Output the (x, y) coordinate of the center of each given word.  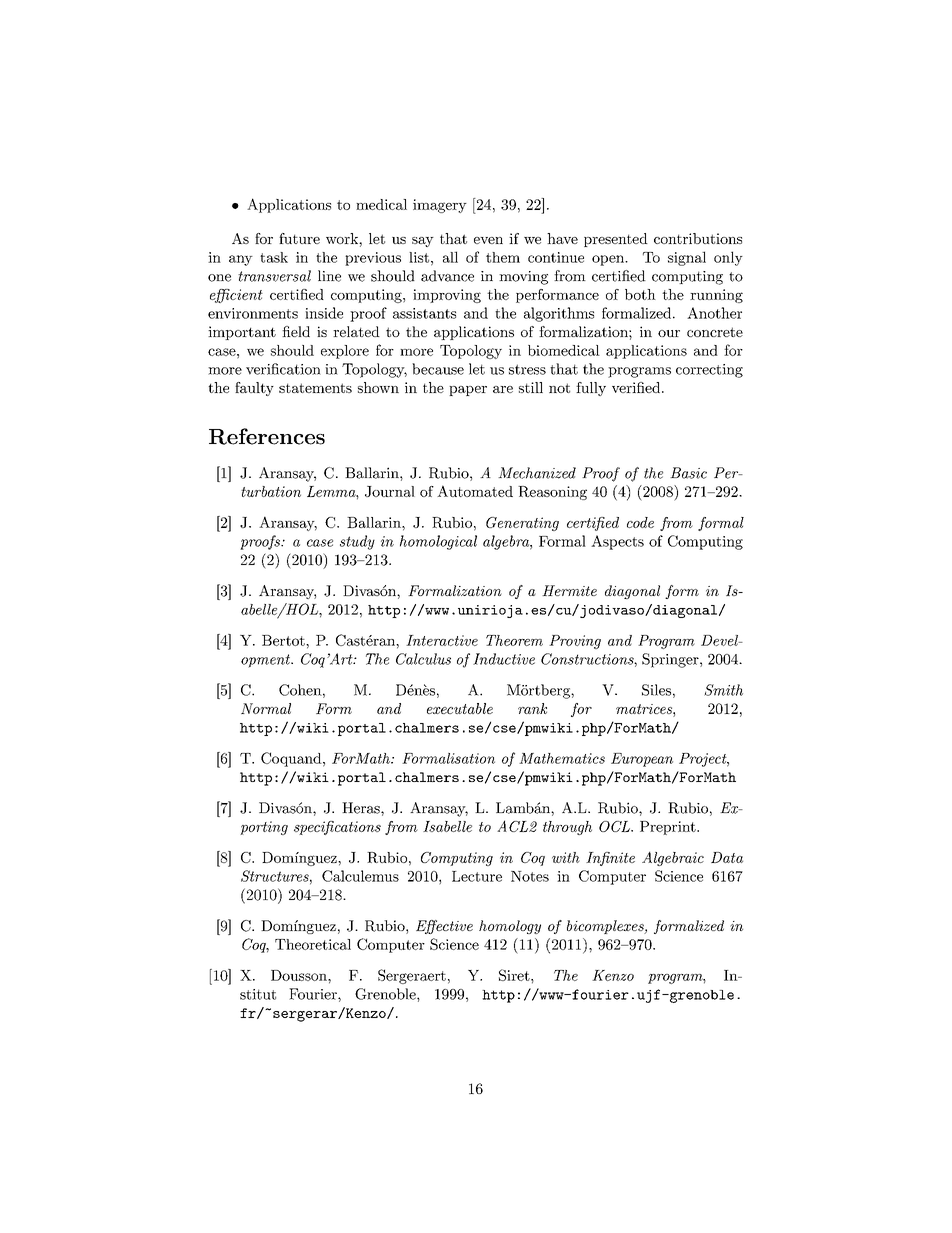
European (642, 760)
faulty (254, 389)
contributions (698, 238)
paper (468, 391)
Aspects (617, 542)
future (299, 238)
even (488, 240)
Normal (266, 708)
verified (636, 387)
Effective (444, 927)
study (357, 542)
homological (438, 542)
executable (460, 708)
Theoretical (313, 944)
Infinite (610, 859)
